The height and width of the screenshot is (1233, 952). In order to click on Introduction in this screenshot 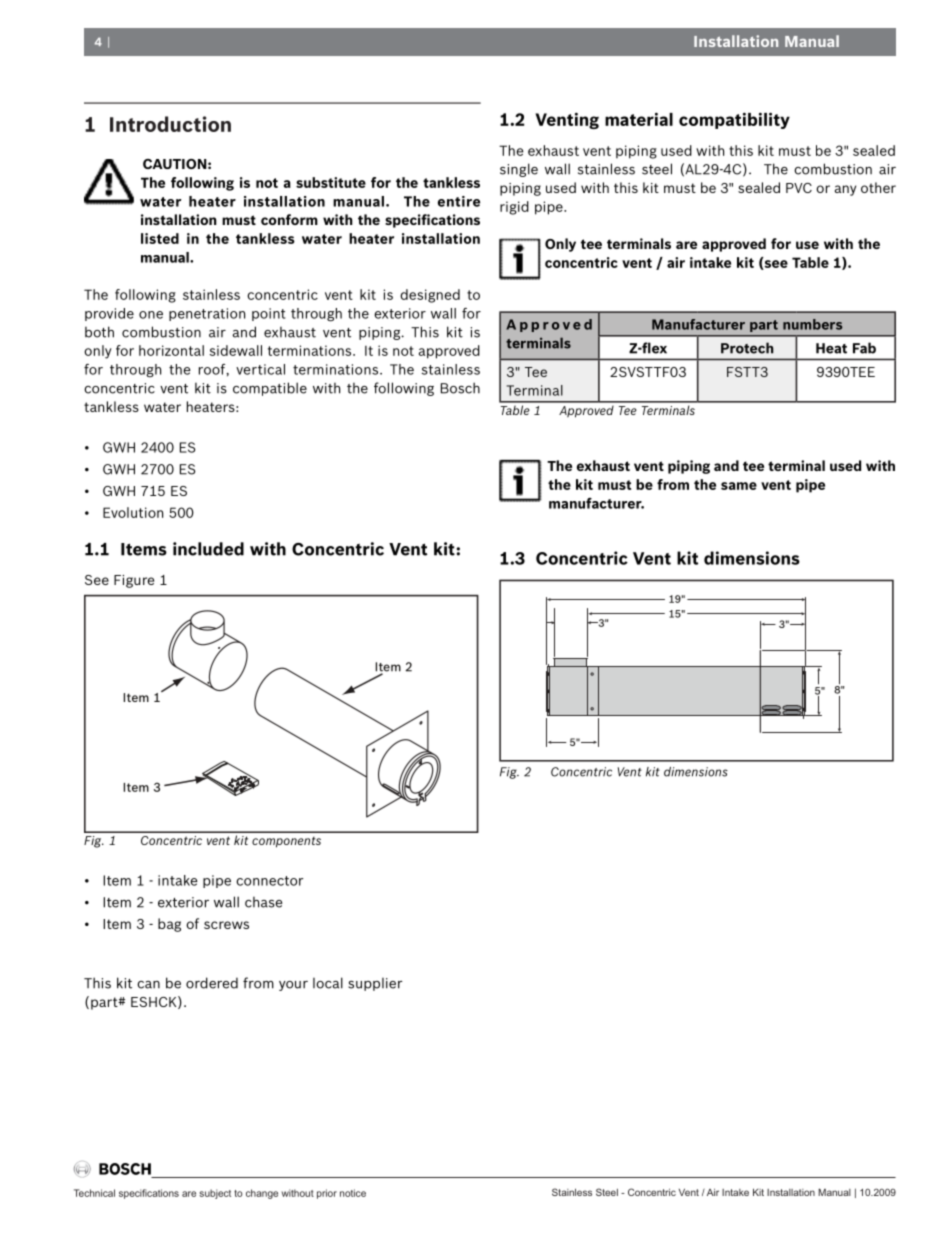, I will do `click(170, 124)`.
